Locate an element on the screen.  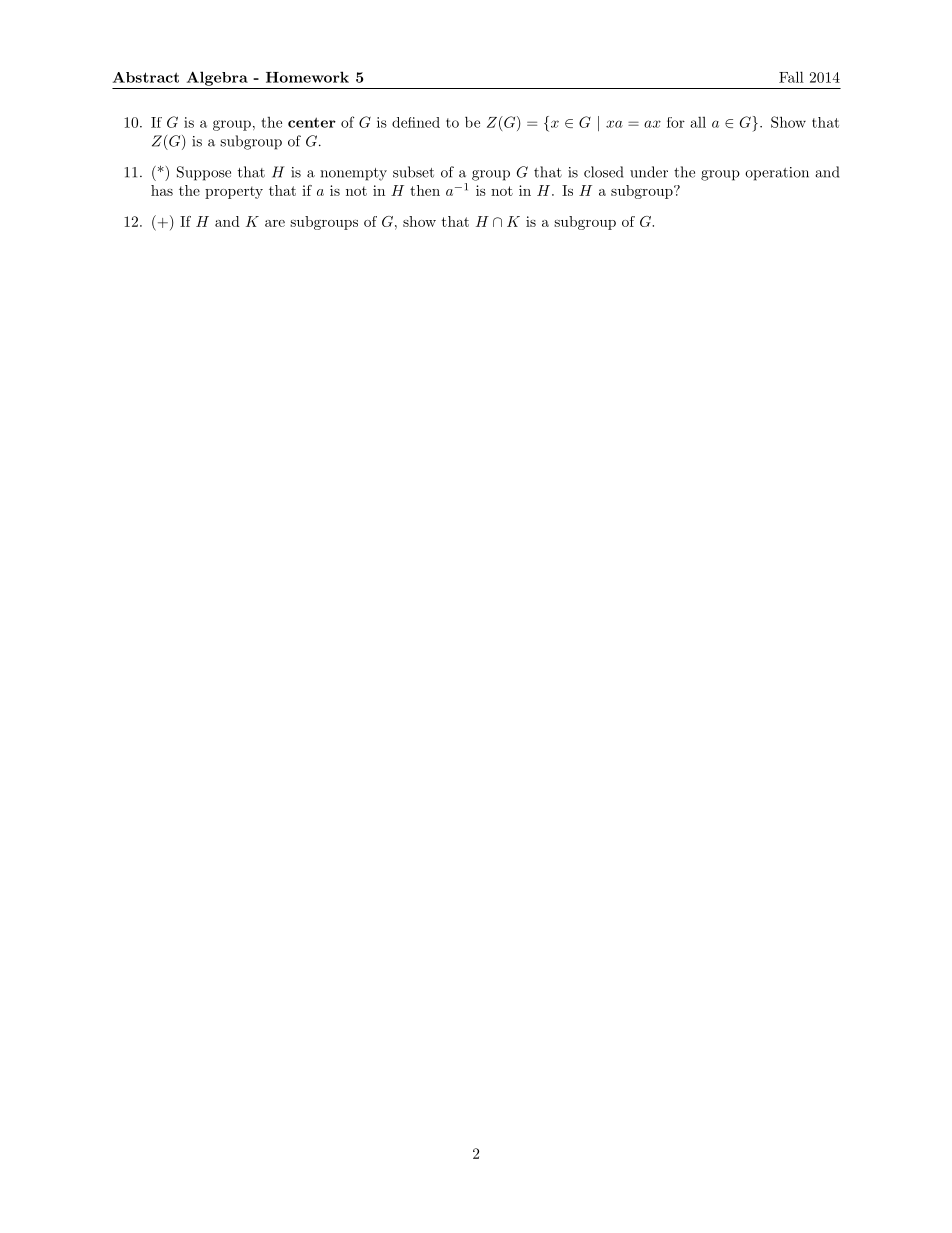
Homework is located at coordinates (307, 77).
